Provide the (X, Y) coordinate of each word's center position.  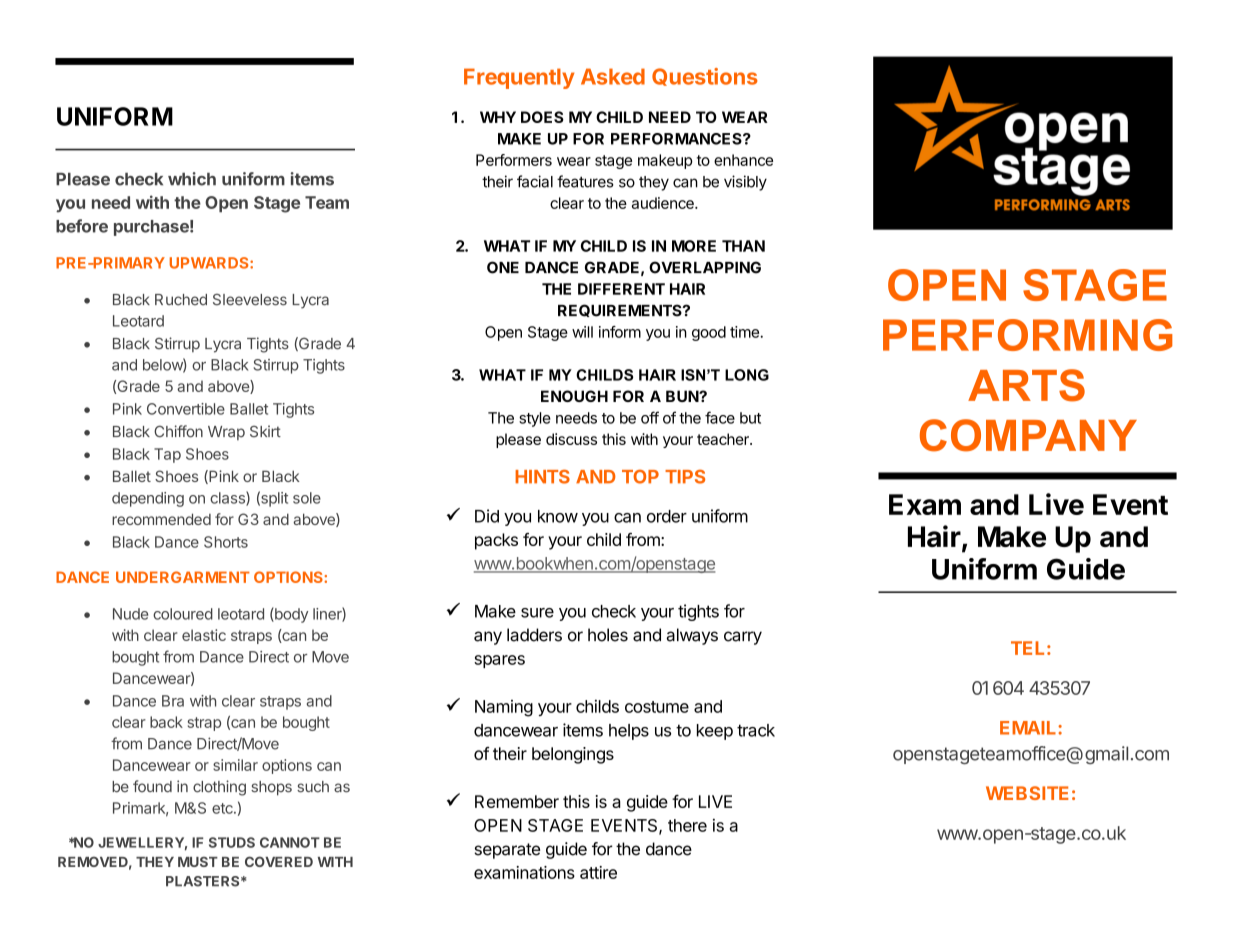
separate (507, 851)
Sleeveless (250, 300)
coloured (183, 614)
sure (537, 613)
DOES (542, 117)
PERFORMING (1027, 335)
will (582, 332)
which (192, 179)
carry (743, 638)
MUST (198, 861)
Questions (705, 77)
